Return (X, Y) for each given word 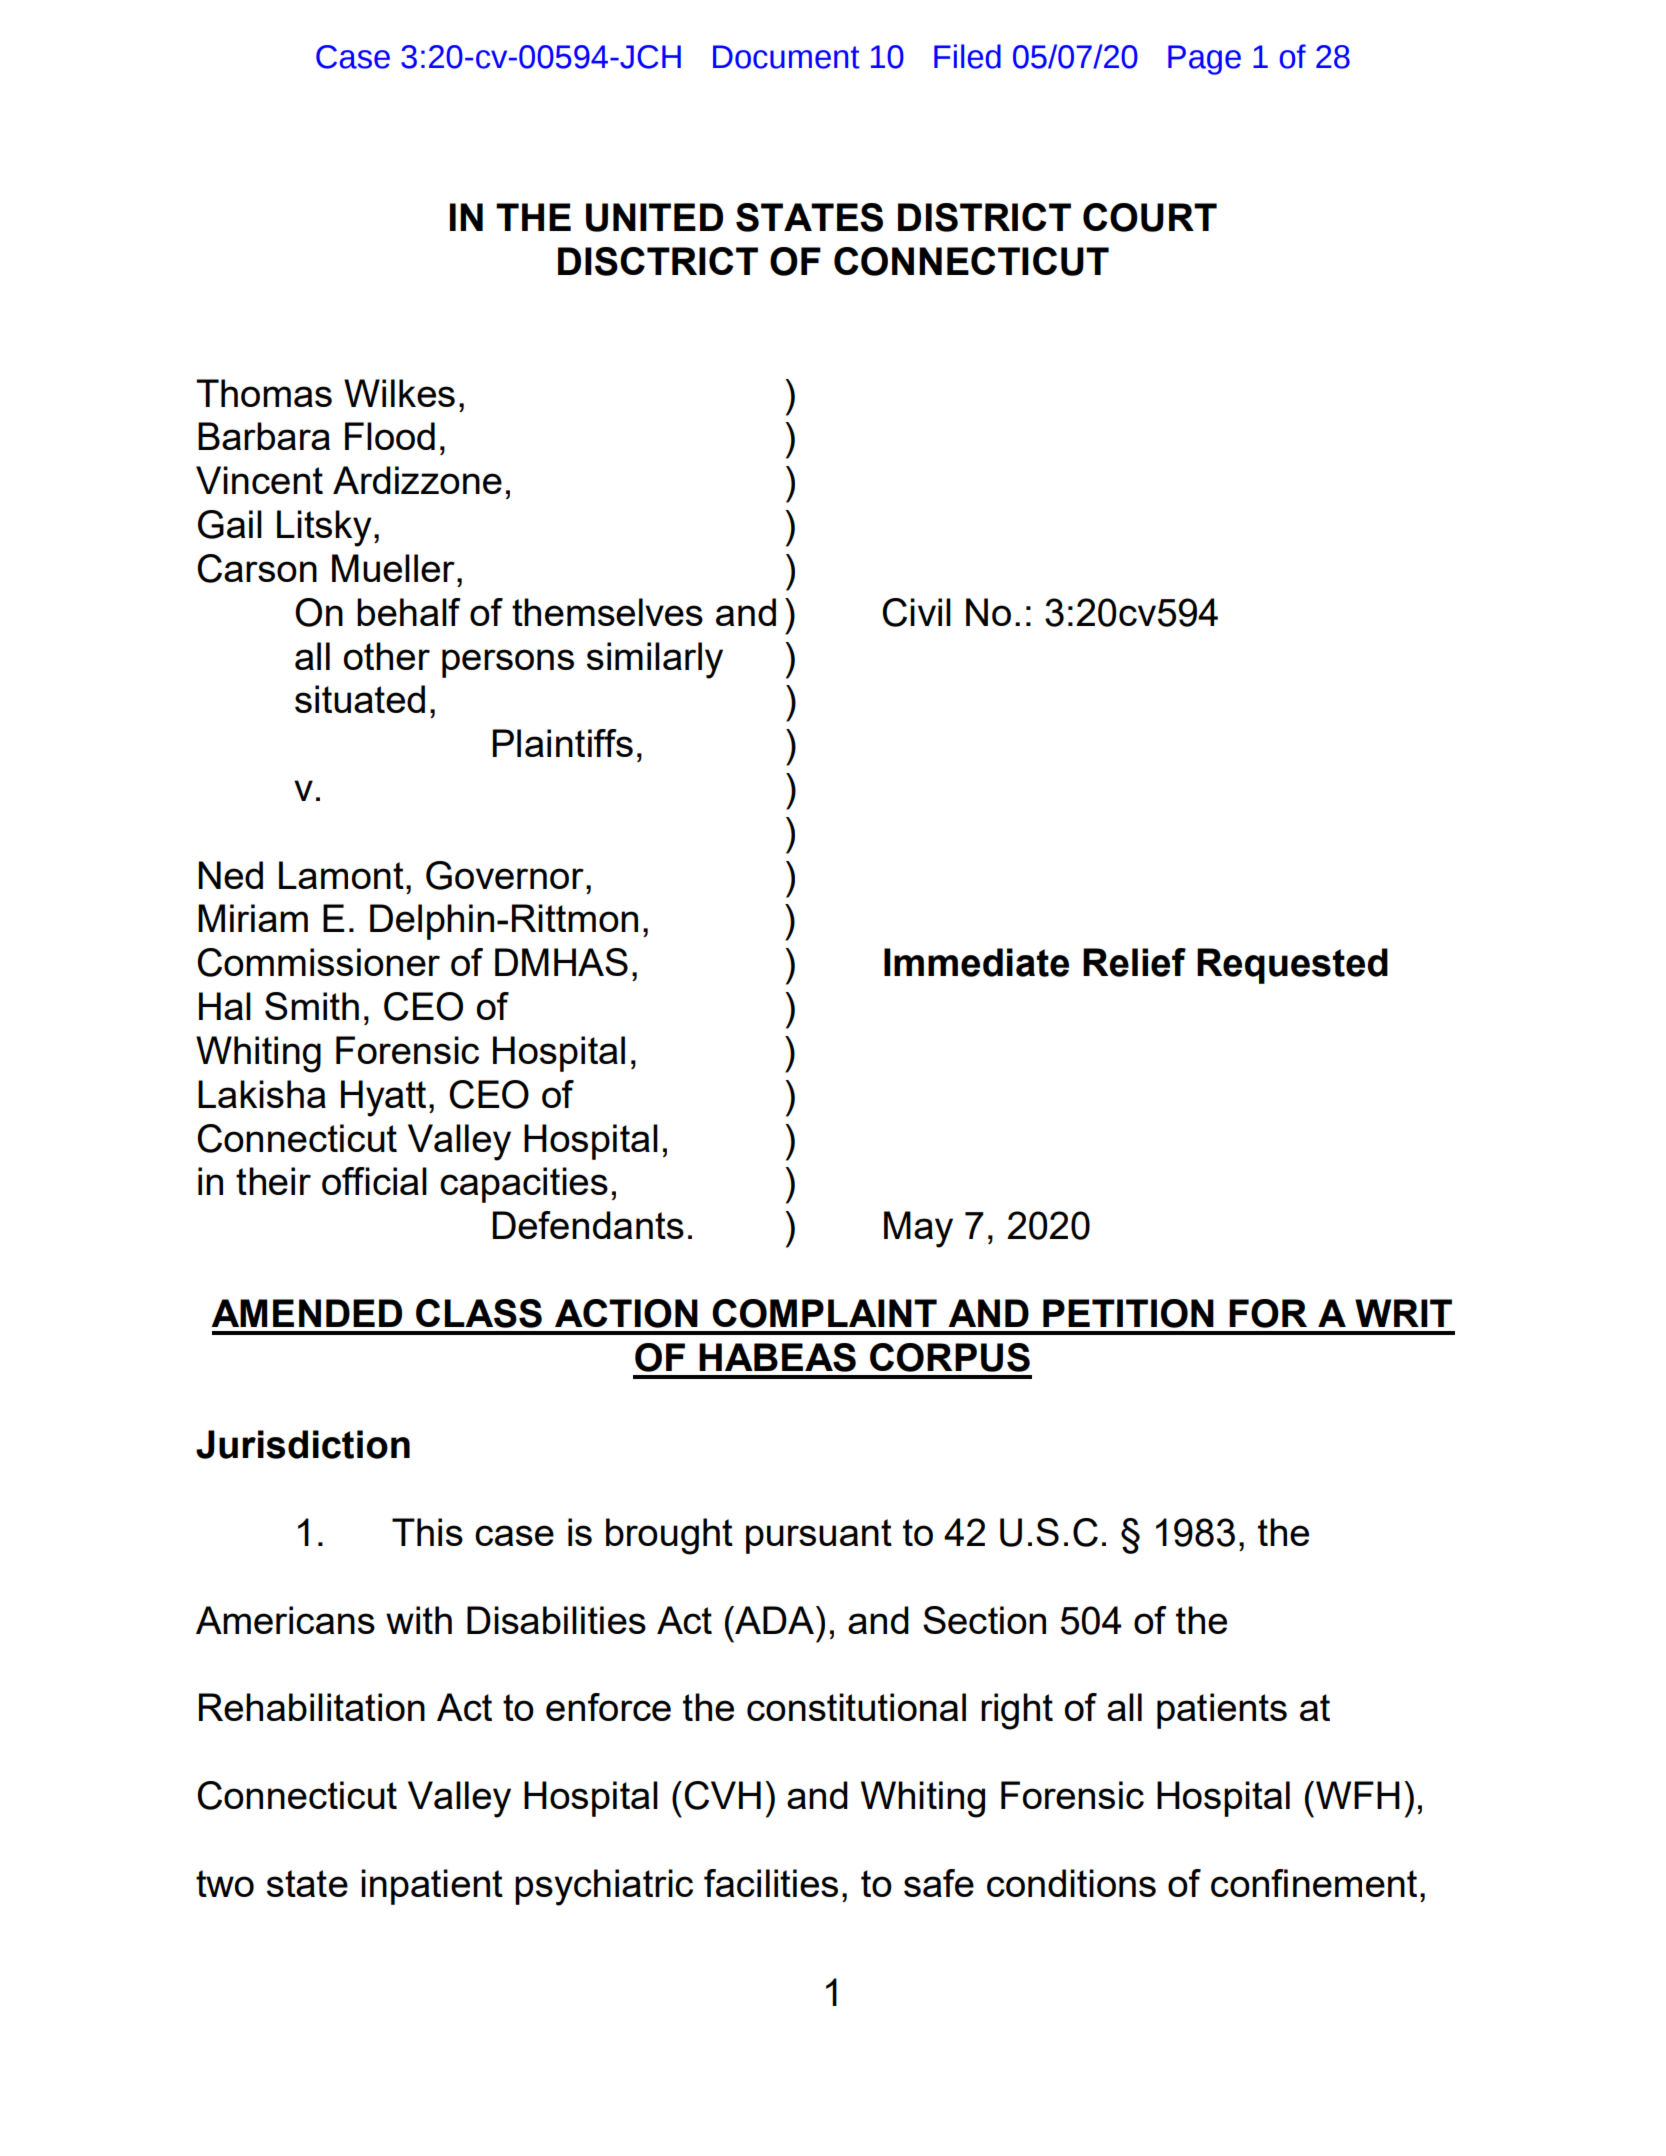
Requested (1292, 966)
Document (786, 57)
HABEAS (777, 1357)
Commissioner (318, 962)
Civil (916, 612)
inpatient (432, 1887)
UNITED (654, 217)
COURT (1150, 217)
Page (1204, 60)
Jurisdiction (303, 1444)
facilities (771, 1883)
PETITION (1128, 1313)
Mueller (393, 568)
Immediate (976, 962)
